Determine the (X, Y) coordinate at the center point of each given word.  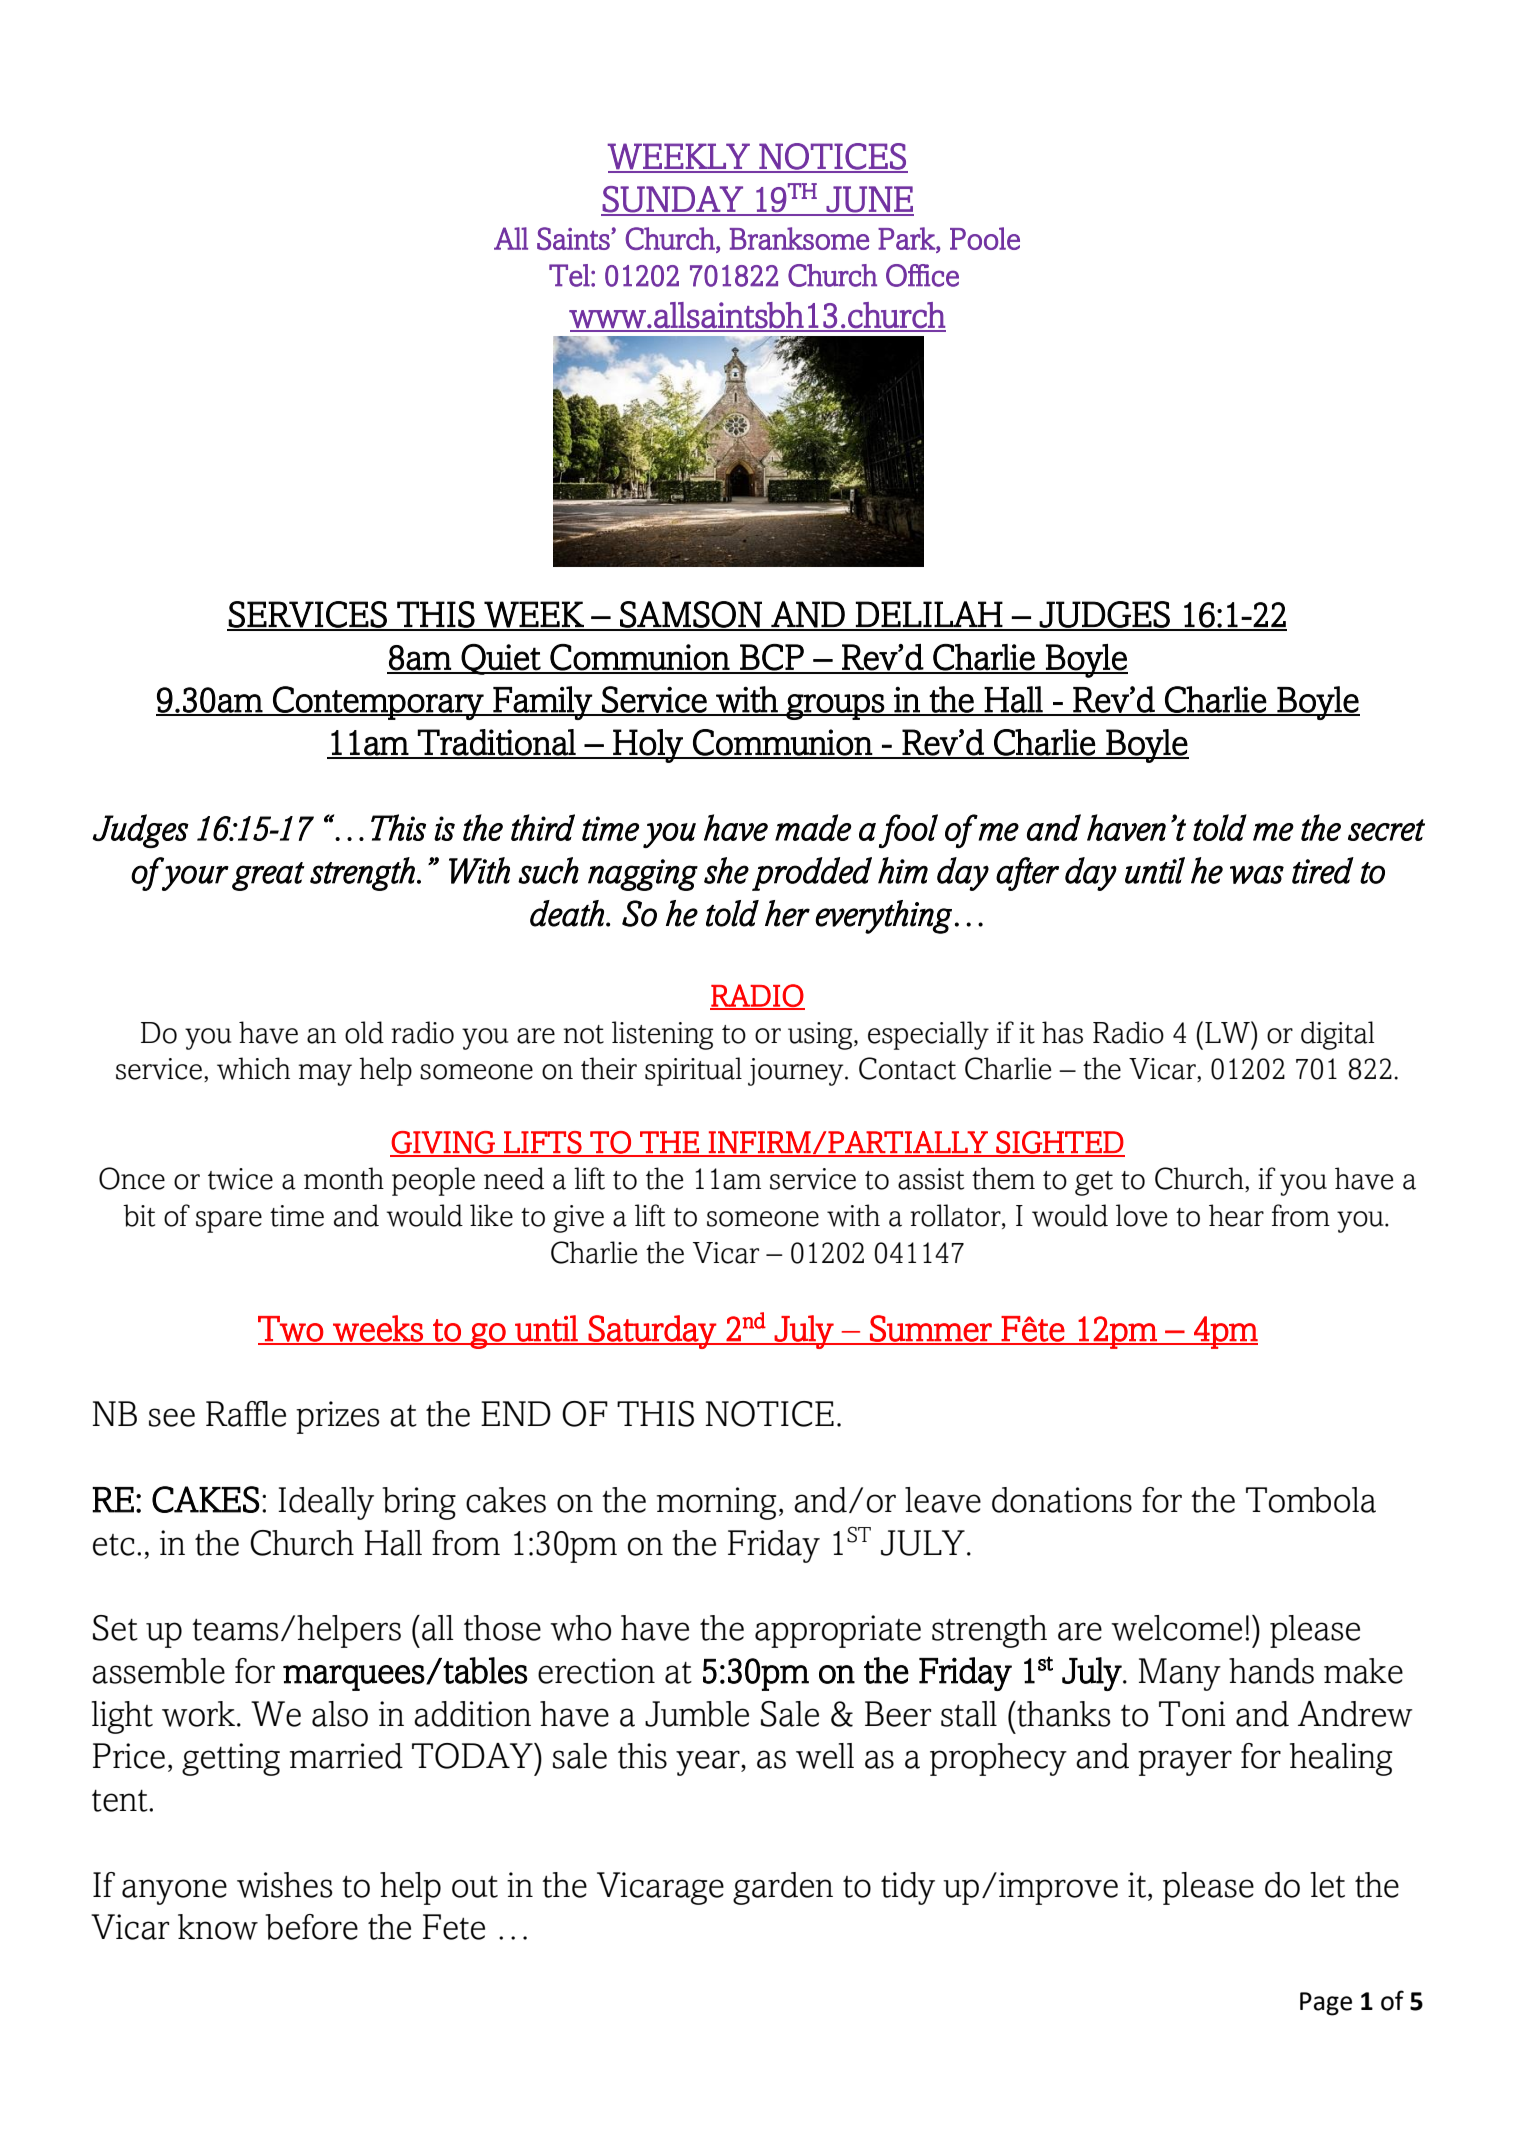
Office (922, 275)
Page (1326, 2004)
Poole (985, 238)
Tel (570, 275)
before (311, 1927)
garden (783, 1888)
